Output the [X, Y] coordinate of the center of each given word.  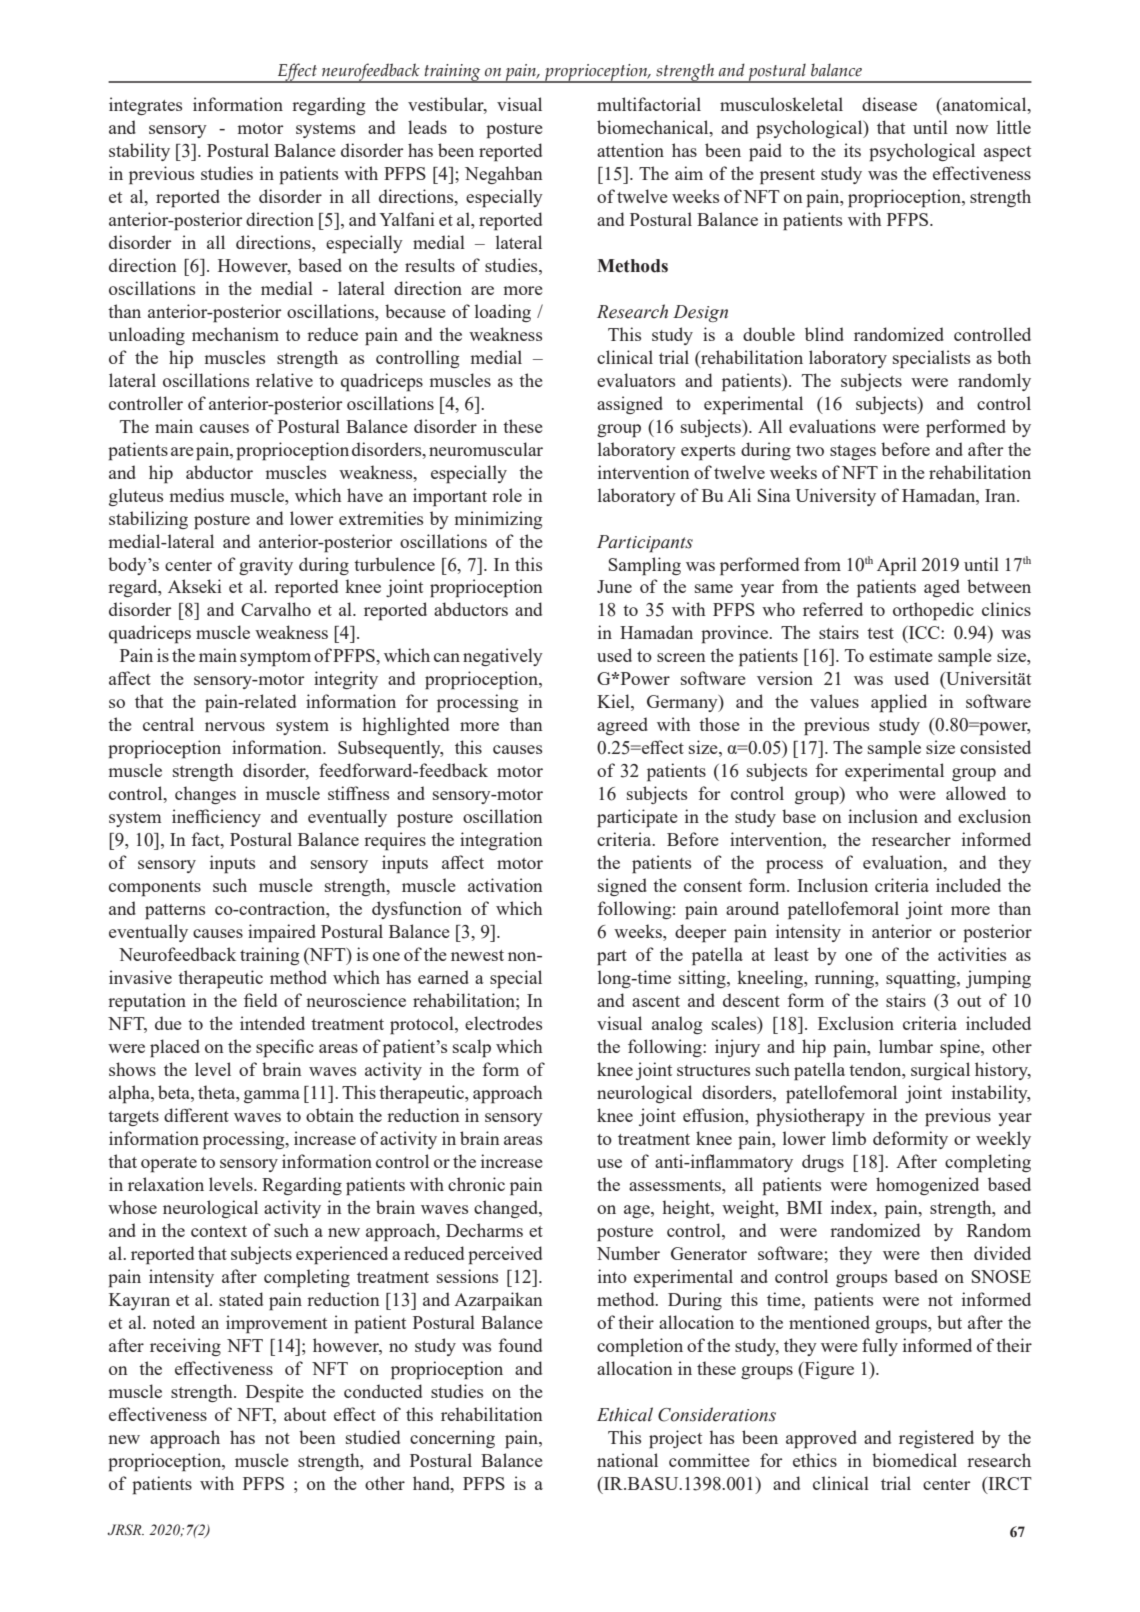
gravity [266, 566]
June [614, 586]
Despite [275, 1393]
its [852, 150]
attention [630, 150]
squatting [922, 979]
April [897, 566]
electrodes [503, 1023]
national [627, 1460]
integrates [145, 106]
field [260, 1000]
